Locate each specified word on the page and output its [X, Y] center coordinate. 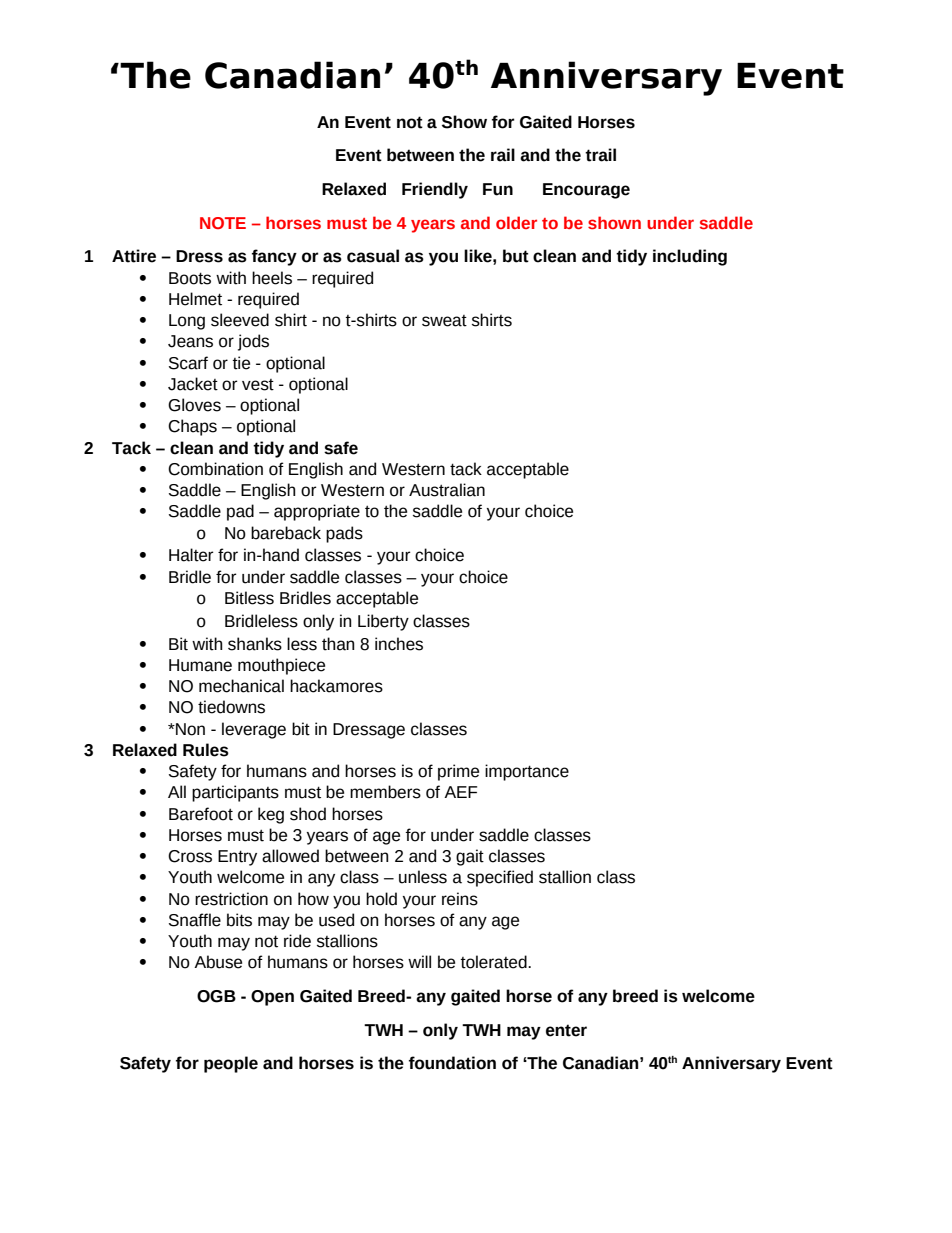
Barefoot [201, 814]
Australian [447, 490]
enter [566, 1030]
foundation [452, 1063]
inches [399, 644]
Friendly [435, 190]
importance [527, 772]
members [385, 792]
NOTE [223, 223]
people [231, 1064]
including [690, 257]
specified [500, 878]
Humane [200, 665]
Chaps [192, 427]
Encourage [586, 191]
